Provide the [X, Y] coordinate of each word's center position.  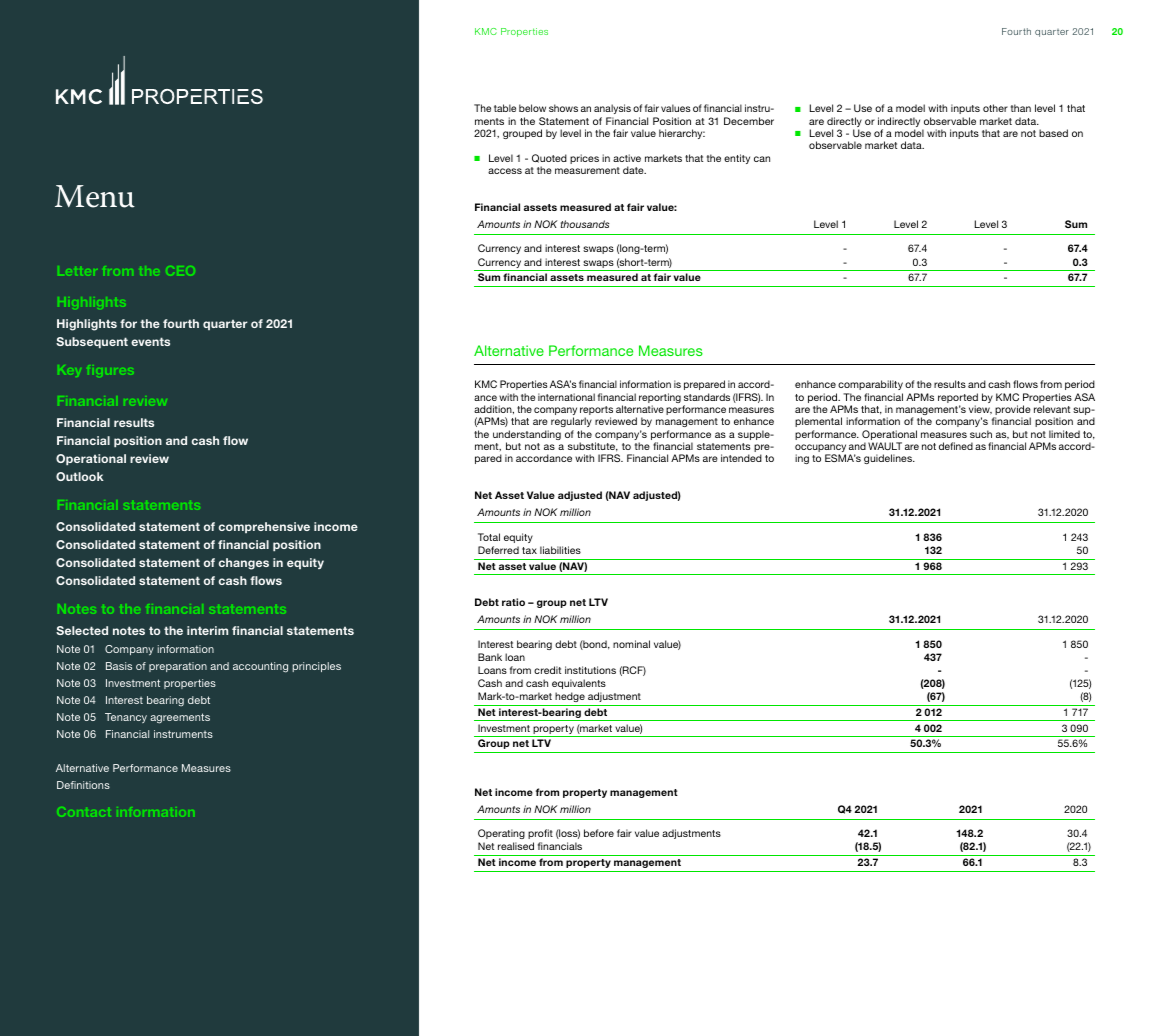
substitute [593, 447]
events [150, 341]
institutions [590, 670]
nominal [631, 644]
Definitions [83, 785]
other [995, 108]
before [599, 833]
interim [207, 630]
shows [563, 108]
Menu [95, 196]
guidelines [889, 459]
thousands [585, 224]
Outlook [80, 476]
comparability [870, 385]
